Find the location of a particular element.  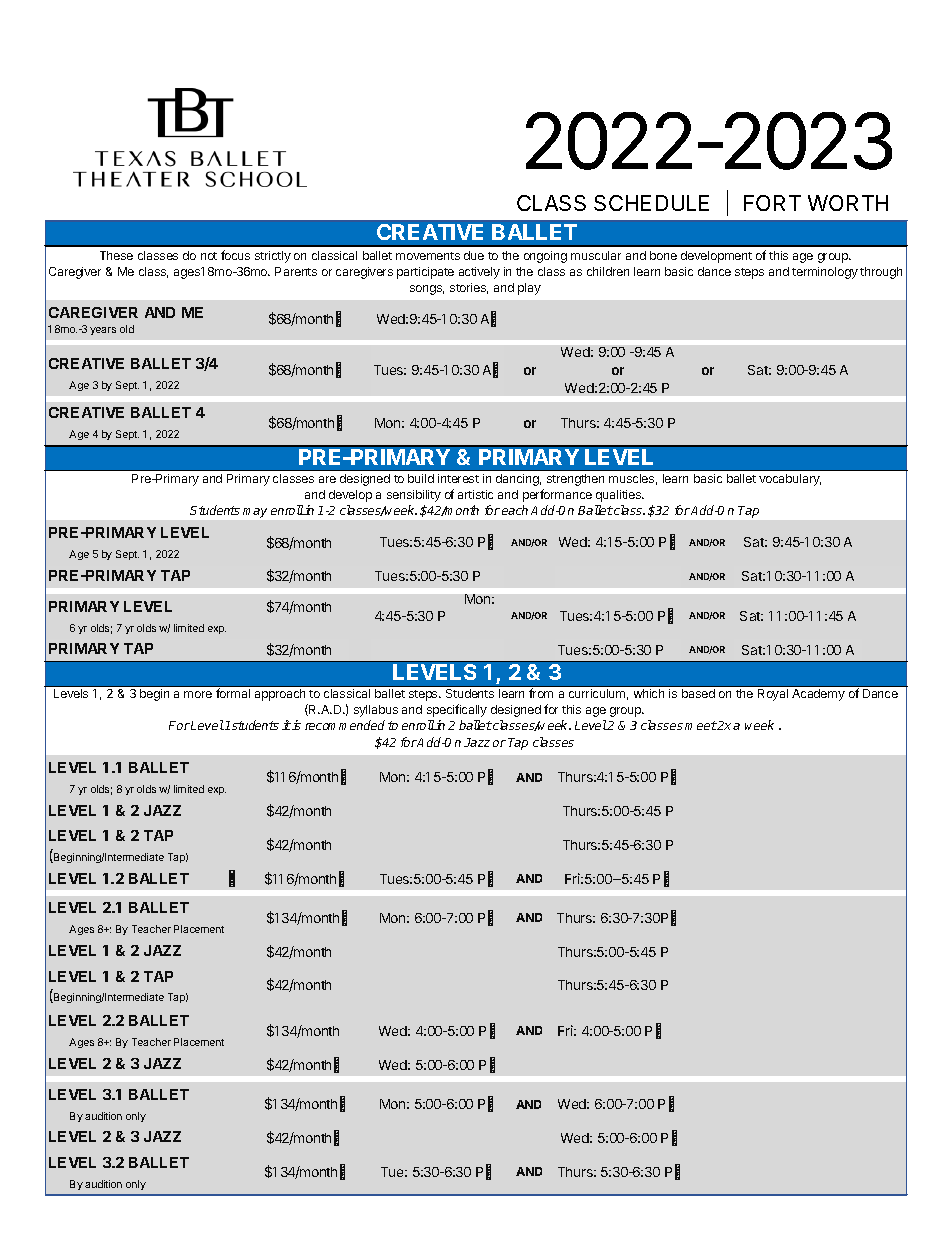

more is located at coordinates (198, 694).
